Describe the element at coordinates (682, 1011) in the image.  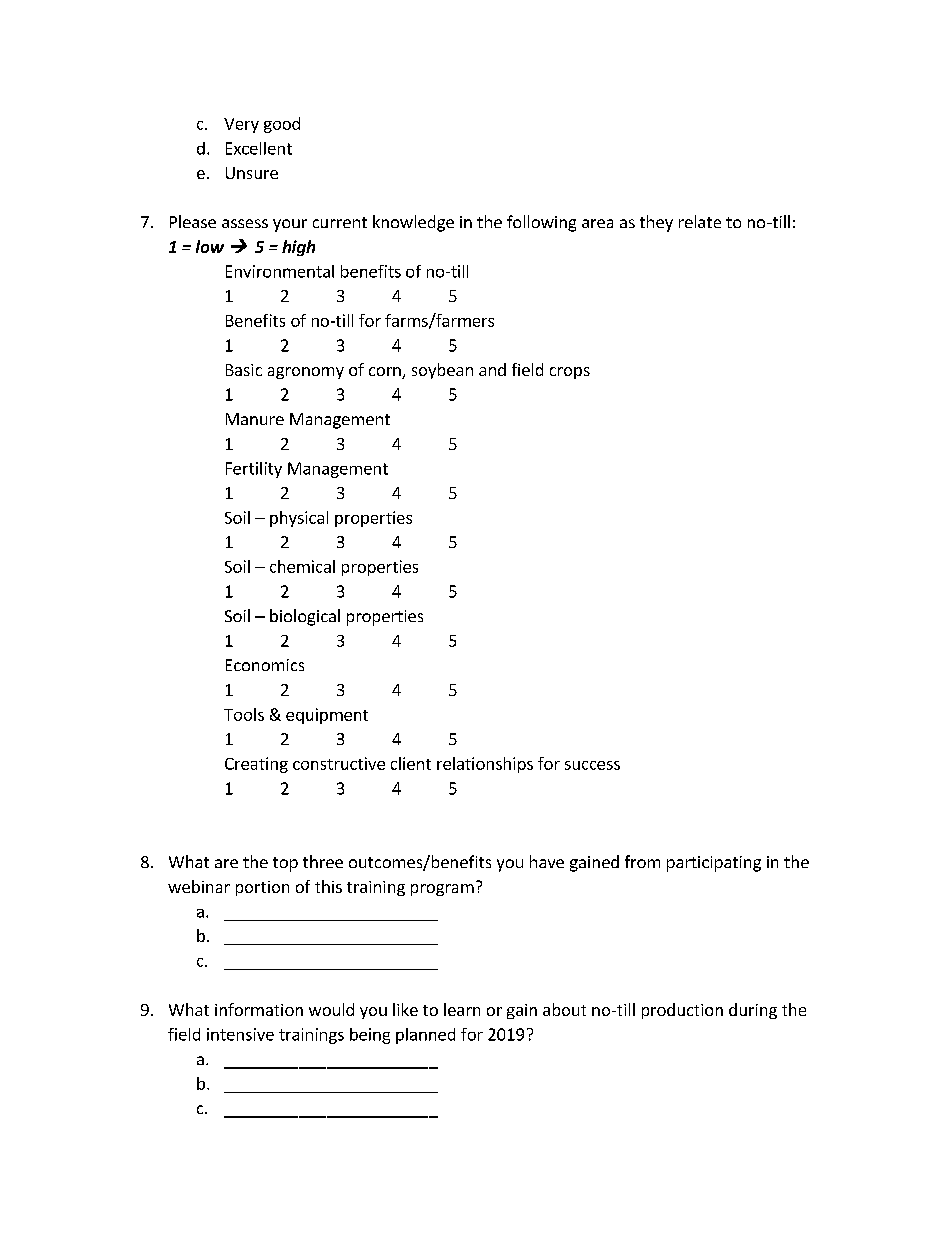
I see `production` at that location.
